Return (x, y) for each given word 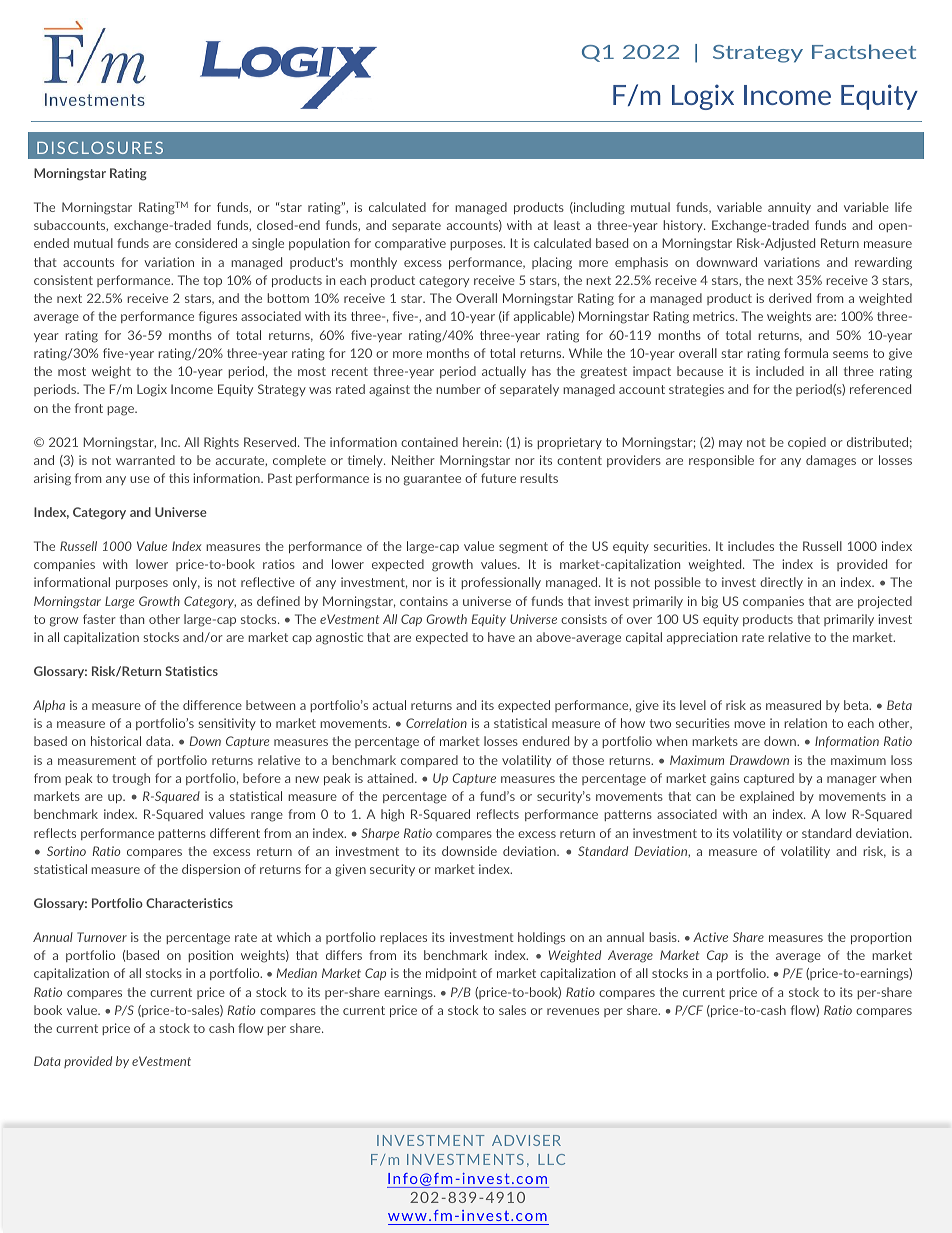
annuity (789, 208)
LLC (551, 1159)
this (179, 478)
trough (131, 779)
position (210, 956)
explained (767, 797)
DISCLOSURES (100, 147)
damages (831, 461)
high (392, 815)
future (498, 478)
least (567, 225)
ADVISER (526, 1140)
